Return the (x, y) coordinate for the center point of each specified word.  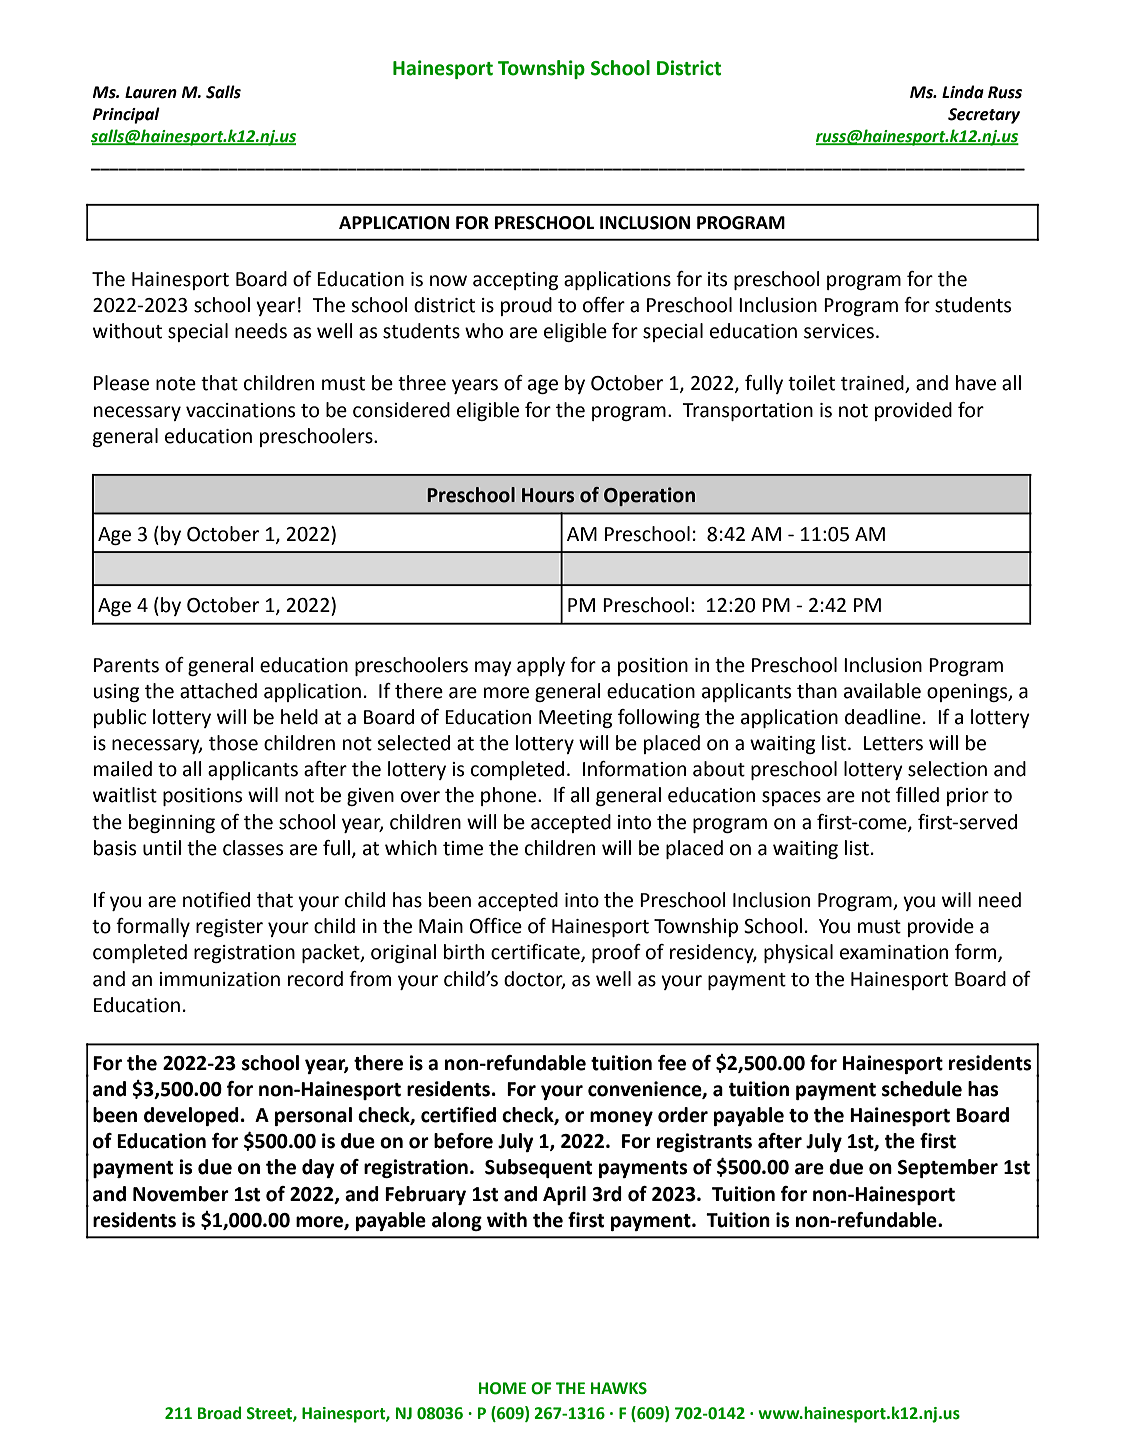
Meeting (575, 719)
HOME (502, 1388)
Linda (963, 92)
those (233, 743)
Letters (893, 743)
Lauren (151, 92)
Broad (219, 1413)
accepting (515, 281)
